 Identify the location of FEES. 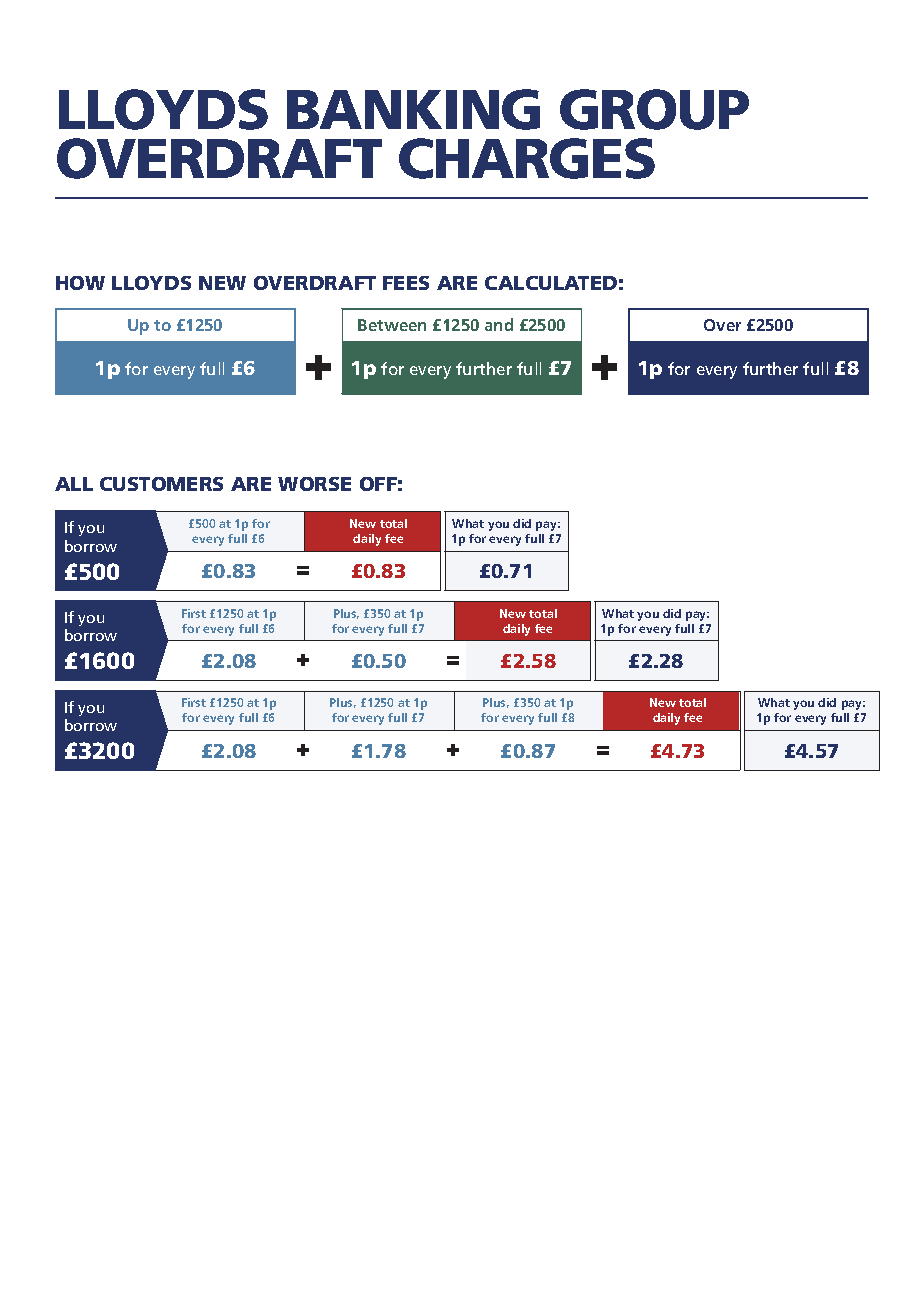
(406, 283).
